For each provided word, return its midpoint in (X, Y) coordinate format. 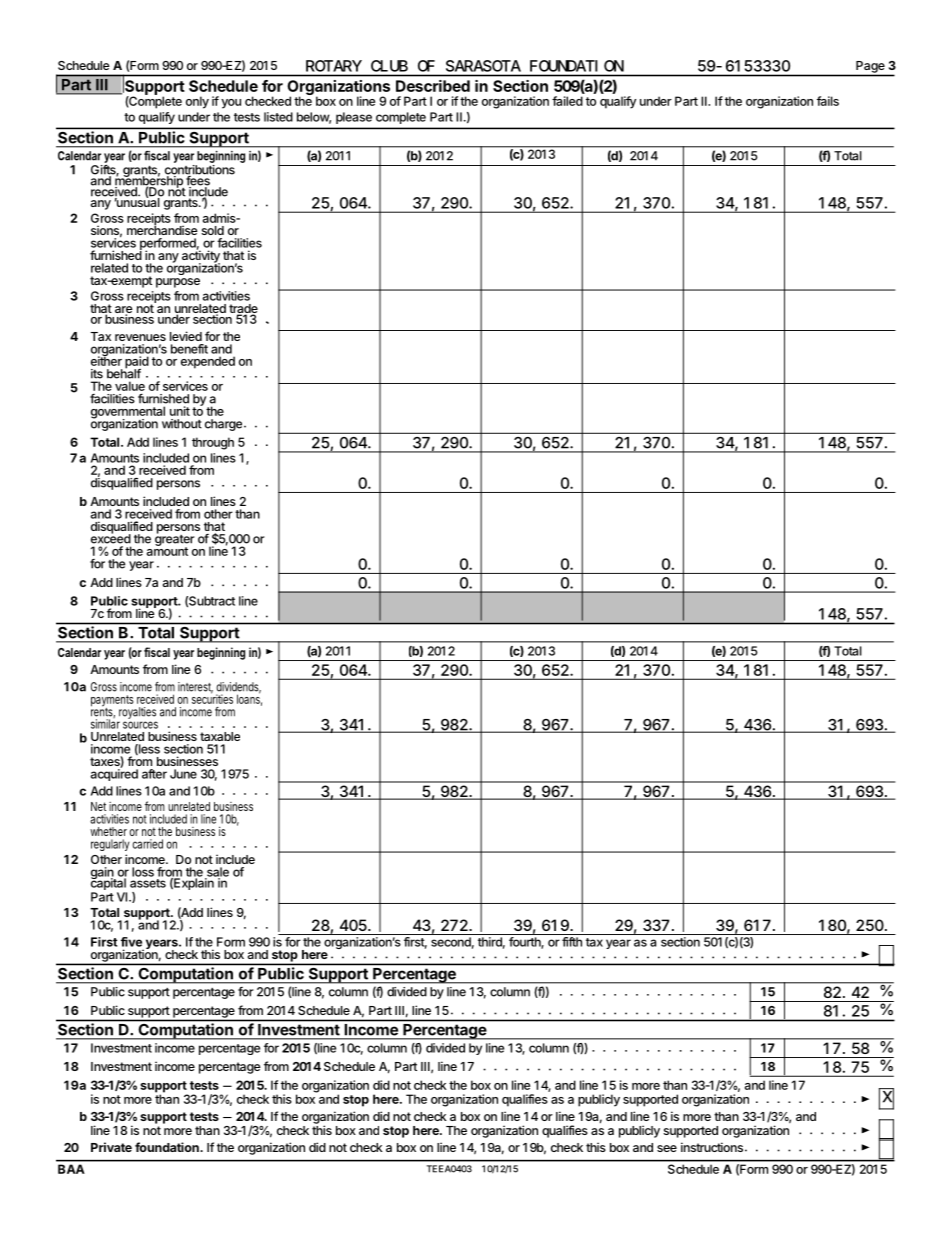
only (197, 102)
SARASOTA (483, 66)
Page (870, 67)
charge (223, 425)
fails (828, 101)
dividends (238, 688)
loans (249, 699)
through (213, 443)
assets (148, 883)
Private (111, 1147)
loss (143, 872)
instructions (712, 1147)
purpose (178, 283)
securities (212, 698)
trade (243, 310)
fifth (572, 942)
